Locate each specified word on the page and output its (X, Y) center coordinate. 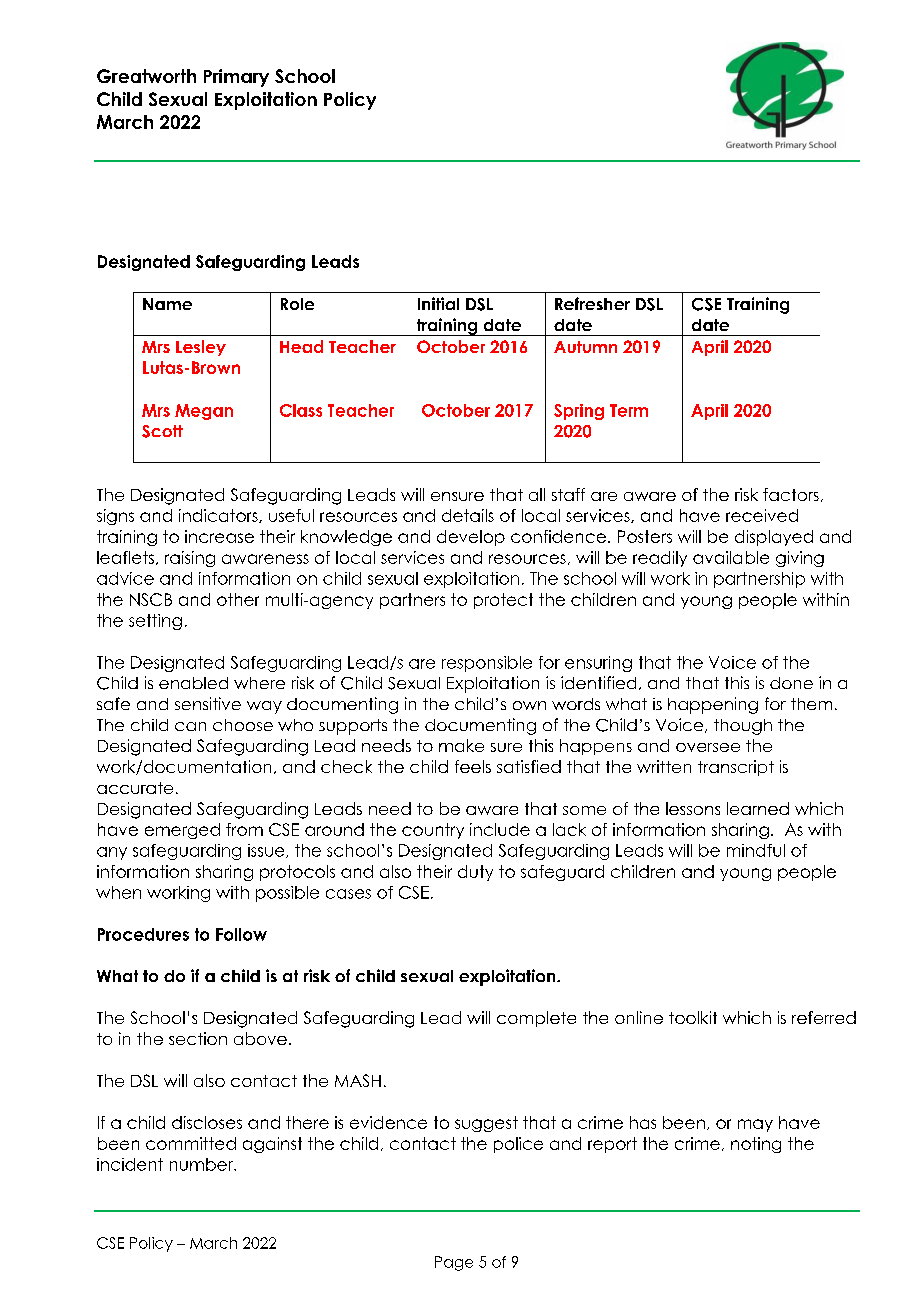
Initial (438, 303)
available (731, 557)
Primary (236, 78)
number (203, 1164)
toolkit (693, 1017)
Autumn (585, 347)
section (198, 1038)
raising (190, 559)
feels (473, 766)
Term (629, 410)
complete (536, 1019)
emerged (182, 831)
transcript (736, 768)
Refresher (592, 303)
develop (471, 538)
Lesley (201, 348)
